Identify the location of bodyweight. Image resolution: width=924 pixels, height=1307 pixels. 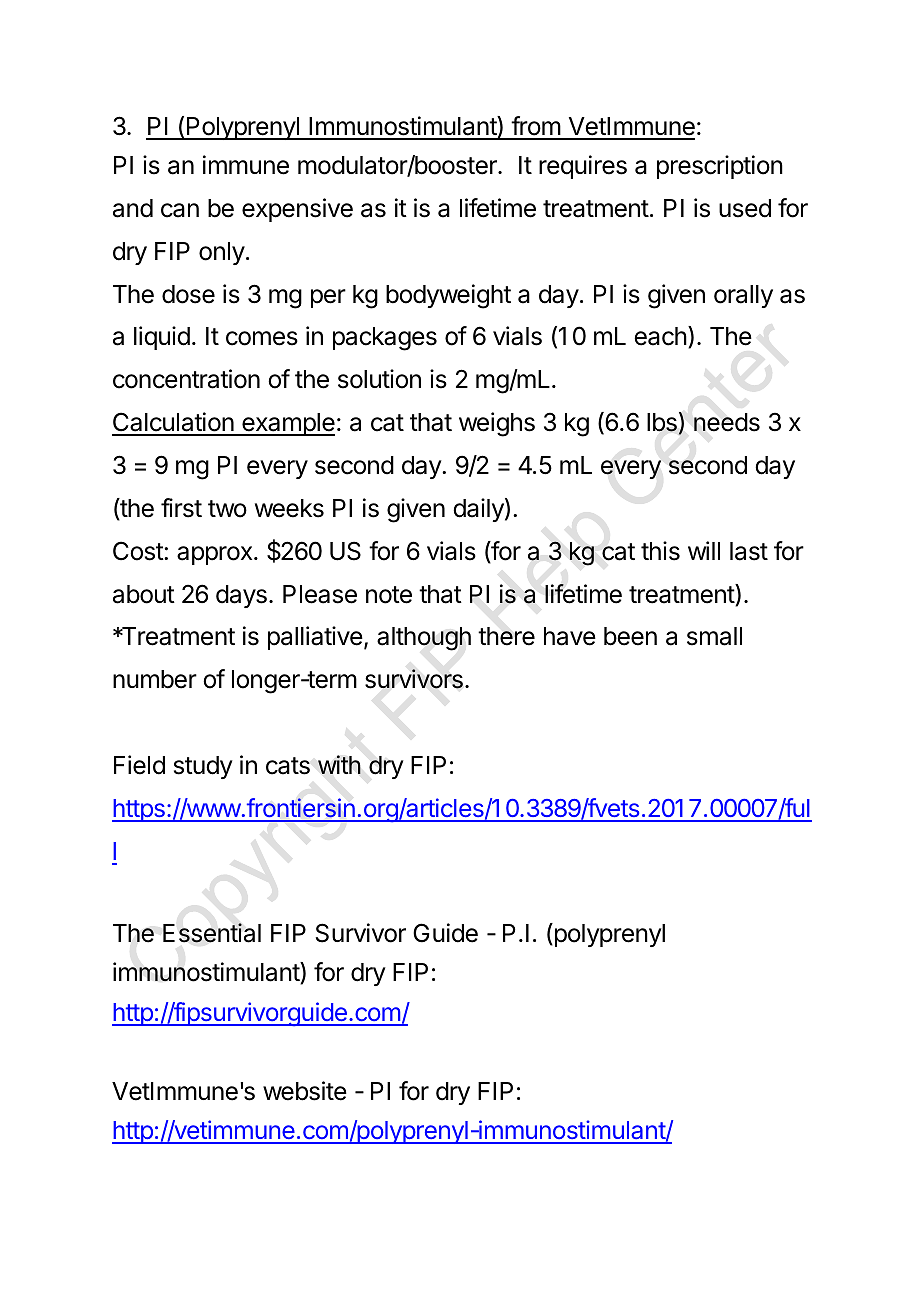
(448, 296).
